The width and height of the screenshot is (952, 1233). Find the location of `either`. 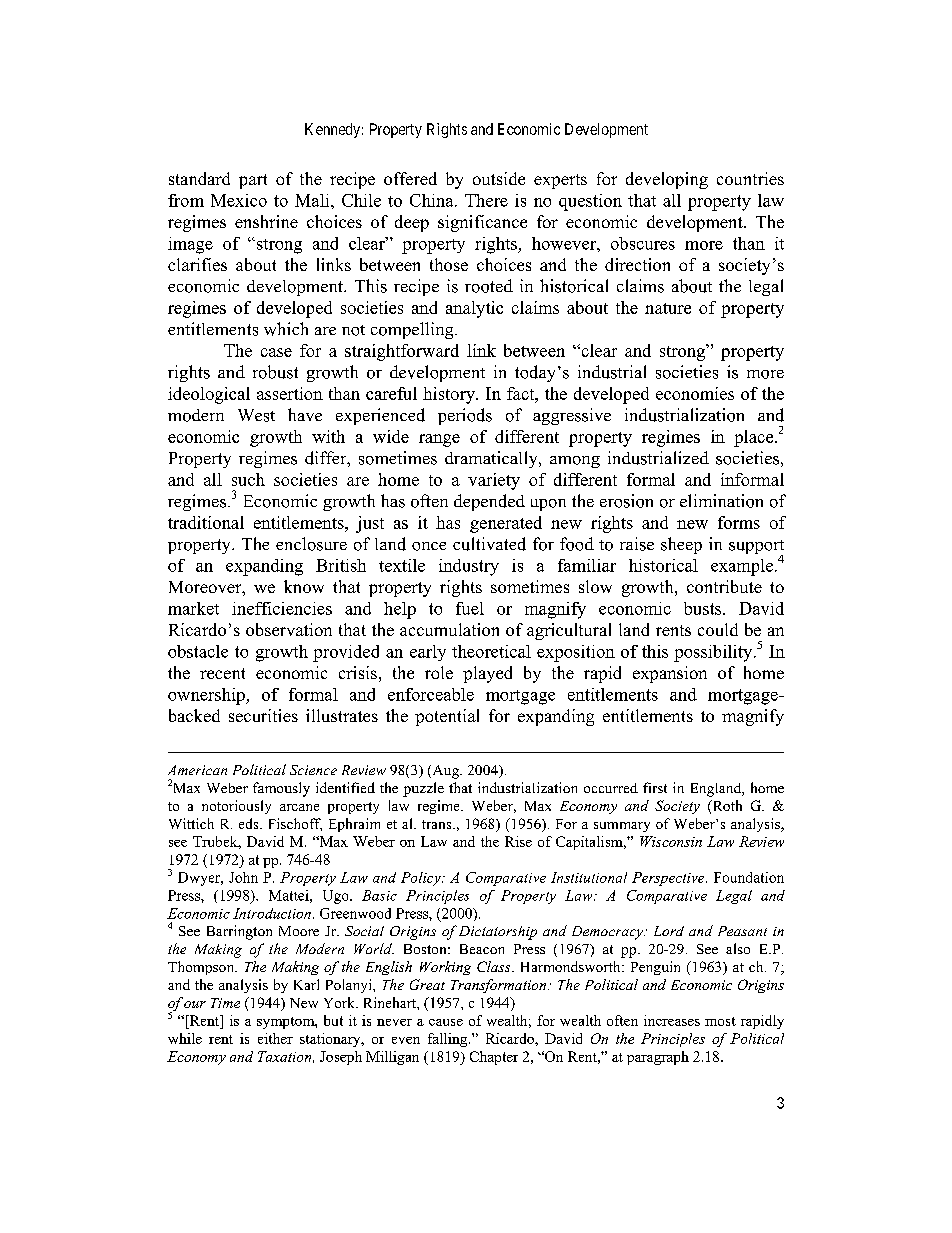

either is located at coordinates (275, 1038).
